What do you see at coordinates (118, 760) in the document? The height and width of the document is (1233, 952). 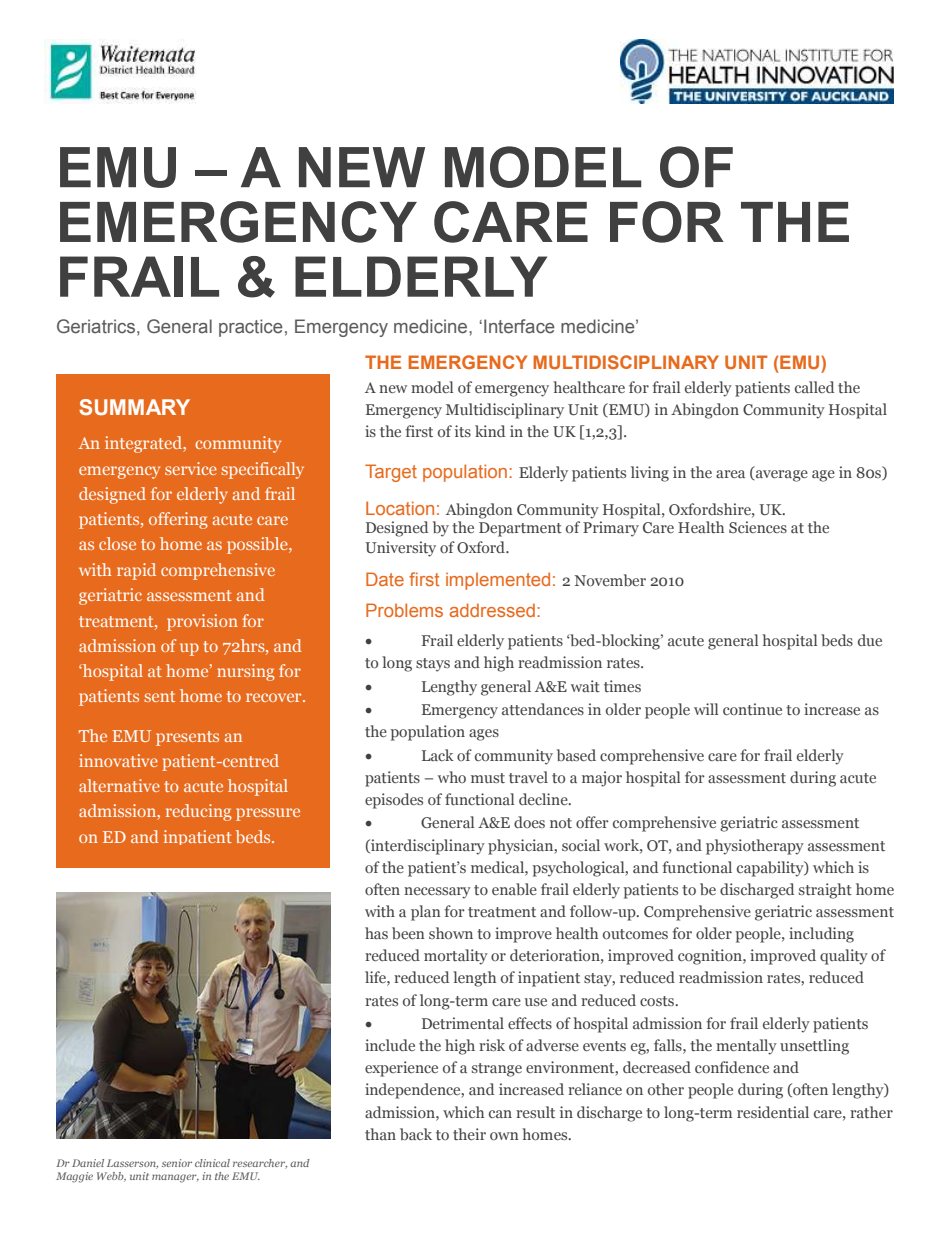 I see `innovative` at bounding box center [118, 760].
